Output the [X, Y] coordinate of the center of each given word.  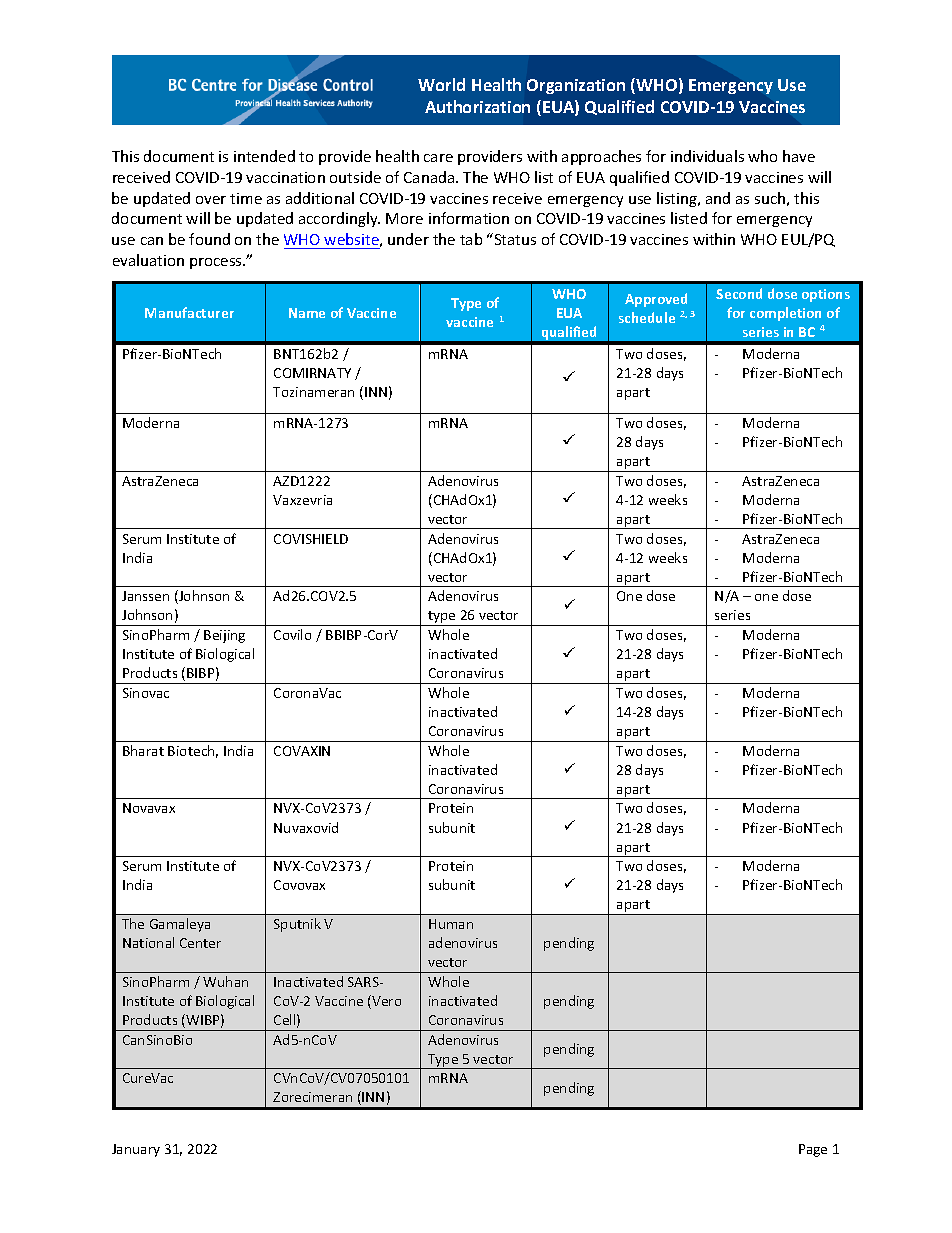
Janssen [145, 596]
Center [200, 943]
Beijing [224, 636]
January [136, 1150]
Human [451, 924]
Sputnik [297, 925]
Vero [385, 1002]
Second [739, 293]
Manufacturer [189, 312]
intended [264, 156]
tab [471, 239]
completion [785, 314]
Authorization [477, 106]
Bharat [143, 750]
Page [813, 1150]
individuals [707, 156]
